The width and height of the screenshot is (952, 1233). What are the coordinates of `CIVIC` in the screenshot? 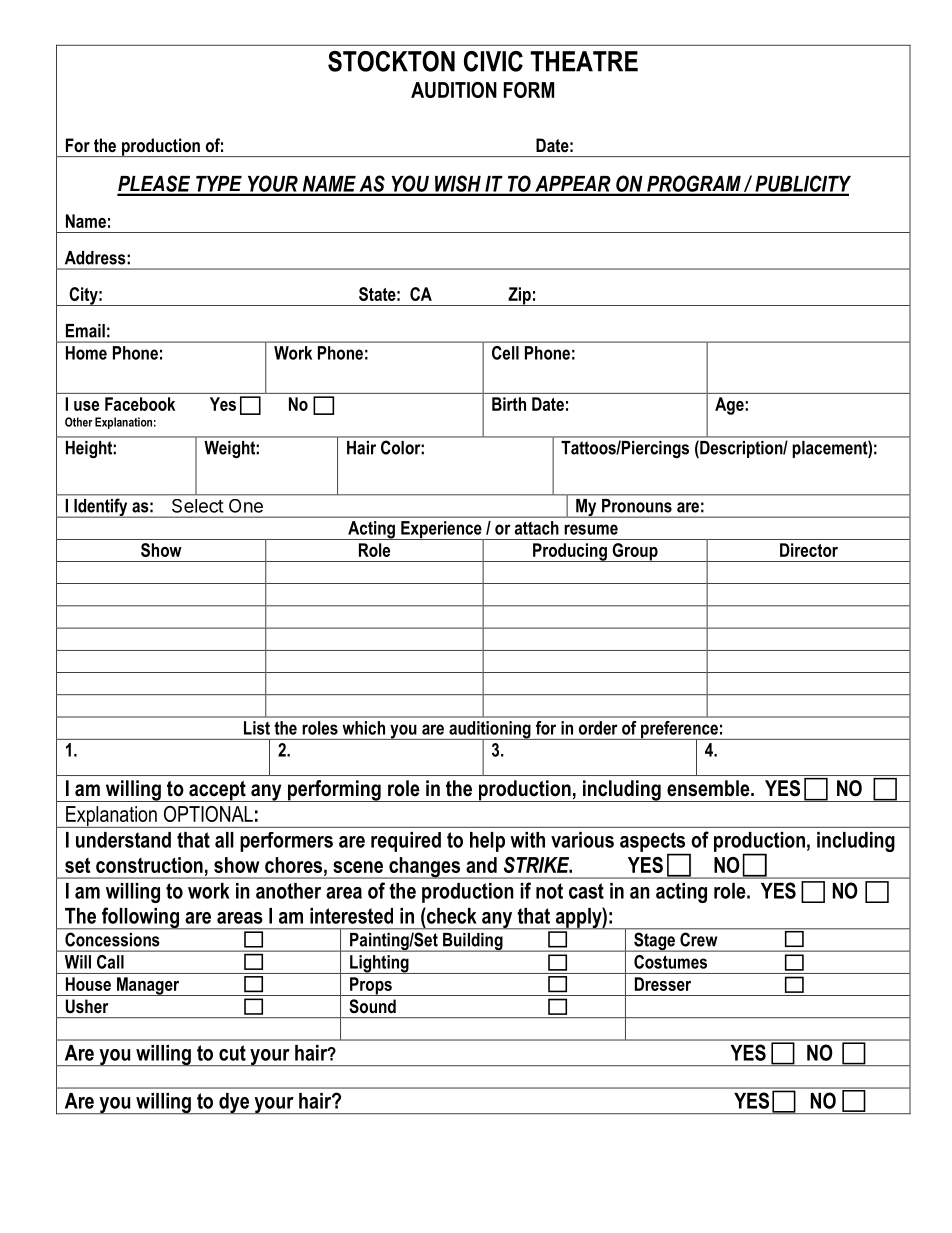 It's located at (493, 61).
